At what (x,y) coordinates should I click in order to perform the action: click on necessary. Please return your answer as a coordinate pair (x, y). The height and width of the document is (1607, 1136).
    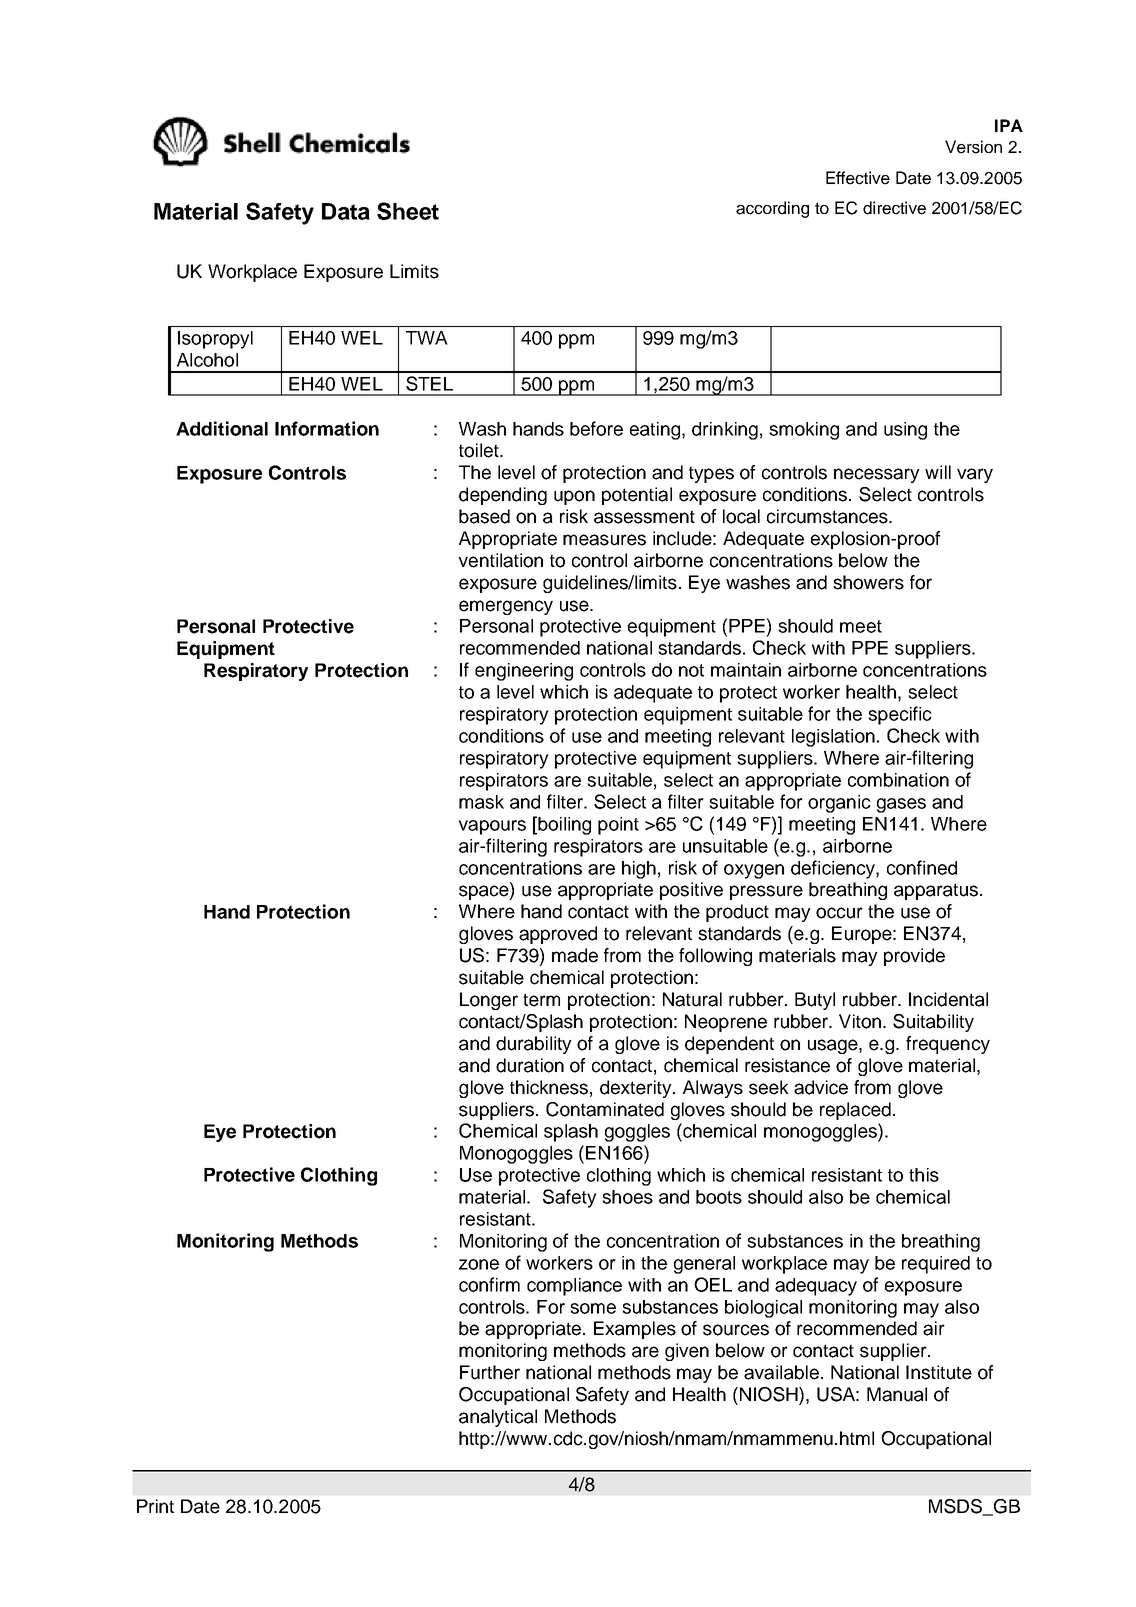
    Looking at the image, I should click on (877, 475).
